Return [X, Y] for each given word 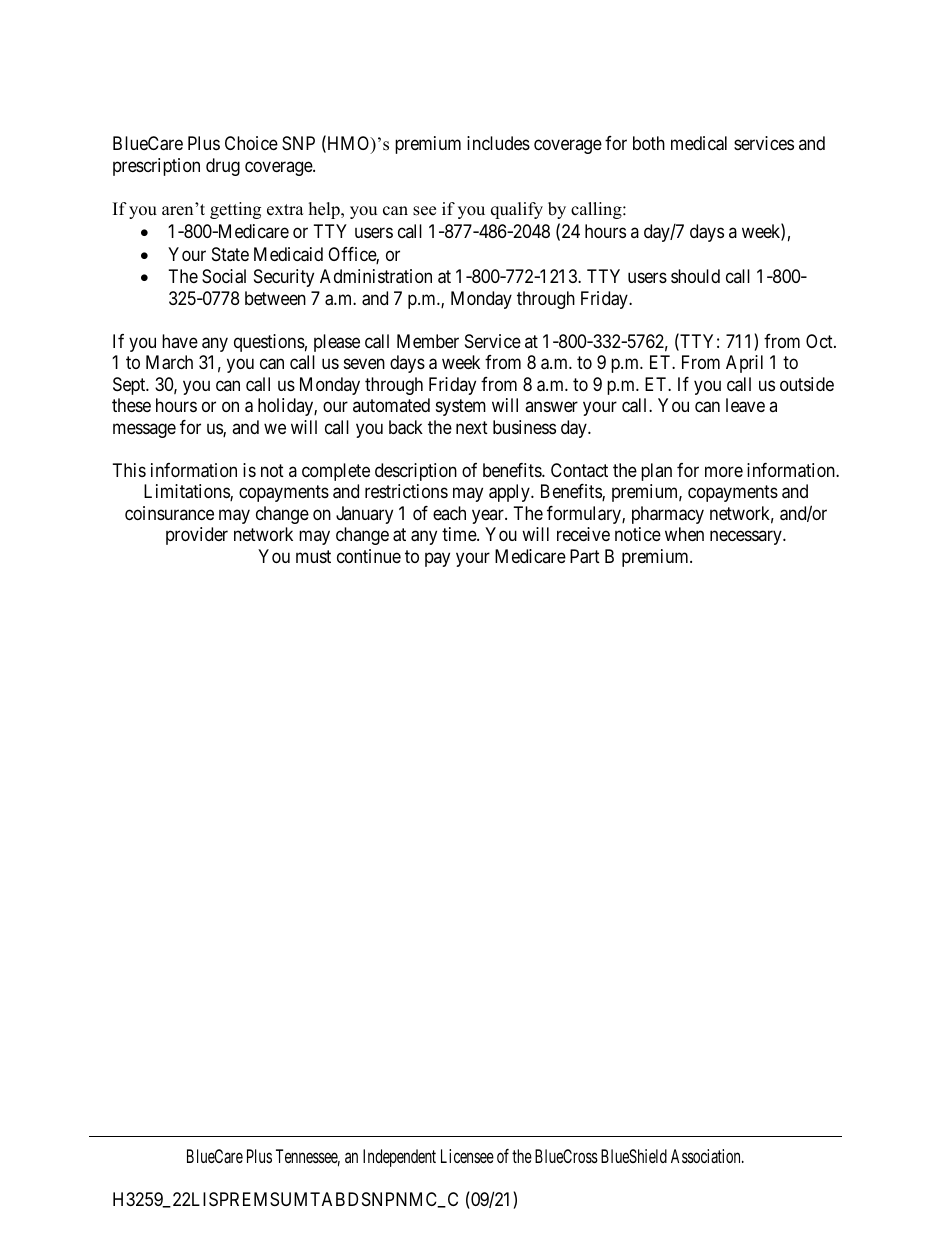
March [169, 362]
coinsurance [169, 513]
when [684, 534]
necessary [747, 538]
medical [699, 143]
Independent [399, 1158]
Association [707, 1156]
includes [498, 143]
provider [197, 536]
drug [223, 167]
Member [428, 341]
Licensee [467, 1156]
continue [369, 556]
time [460, 534]
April [744, 364]
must [313, 556]
